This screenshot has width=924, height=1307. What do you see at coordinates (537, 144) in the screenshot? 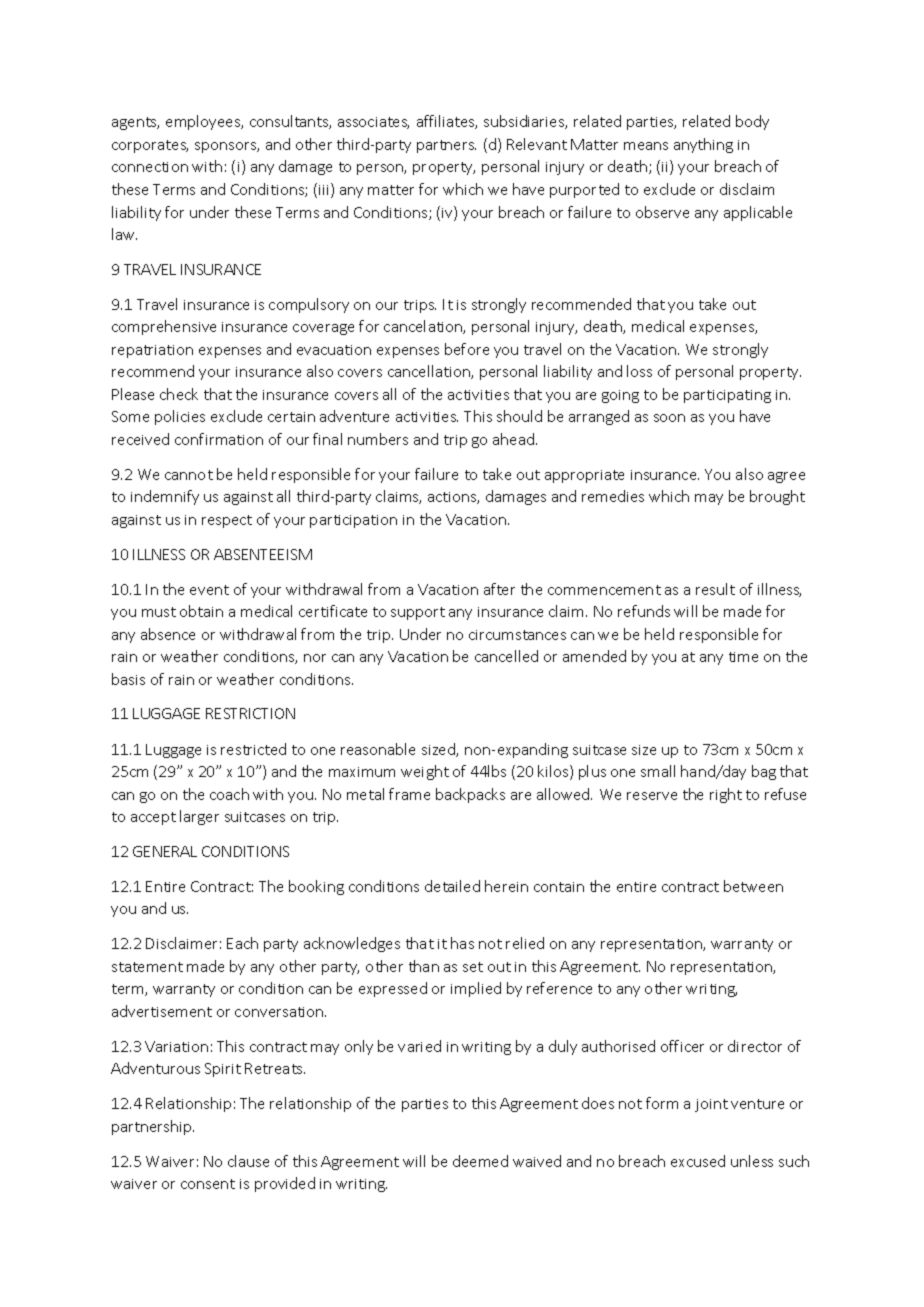
I see `Relevant` at bounding box center [537, 144].
